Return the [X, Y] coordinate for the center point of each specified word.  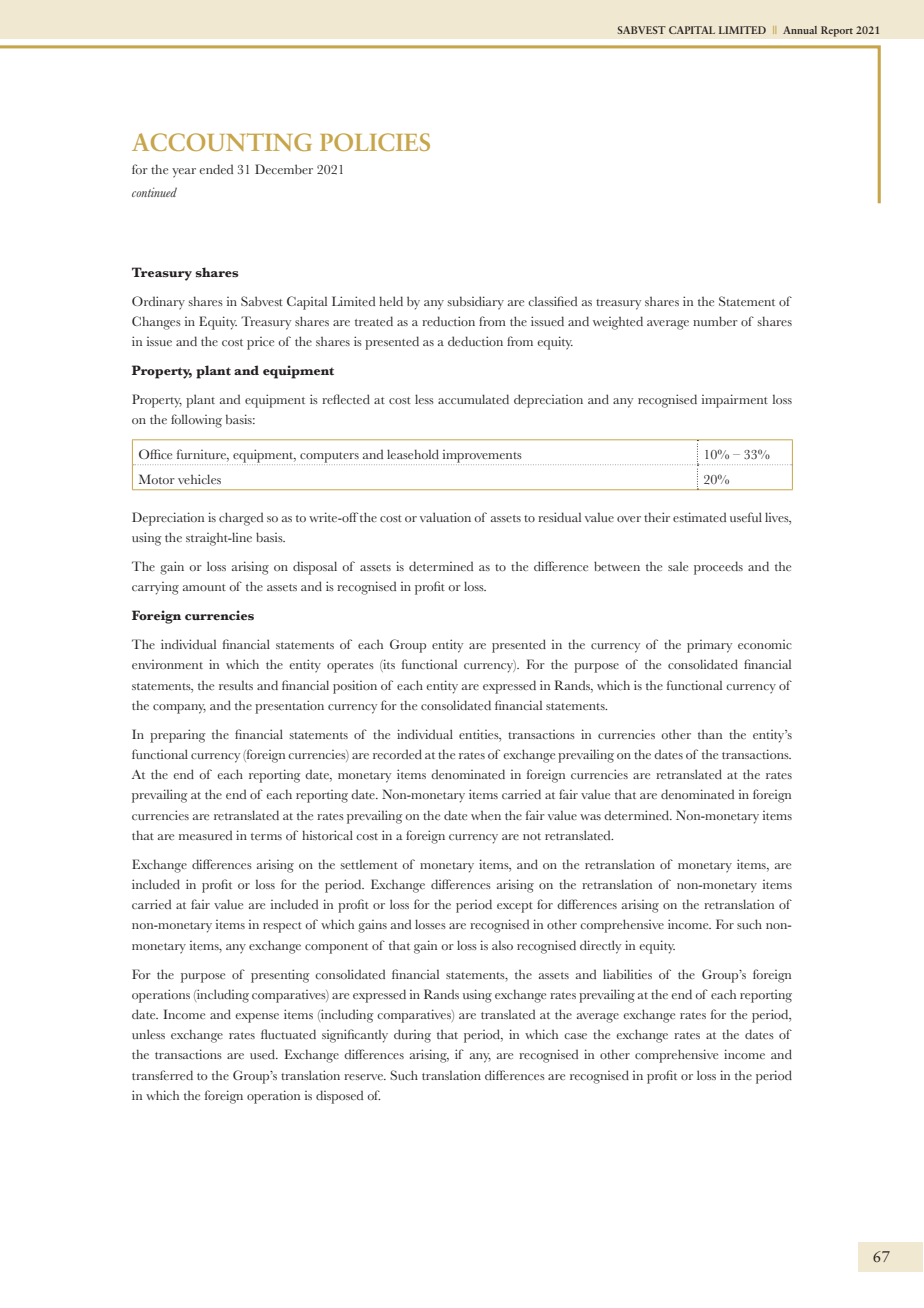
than [710, 734]
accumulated [473, 399]
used [264, 1054]
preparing [178, 736]
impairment [735, 401]
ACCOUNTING [222, 142]
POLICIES [375, 142]
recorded [397, 754]
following [196, 421]
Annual [800, 30]
